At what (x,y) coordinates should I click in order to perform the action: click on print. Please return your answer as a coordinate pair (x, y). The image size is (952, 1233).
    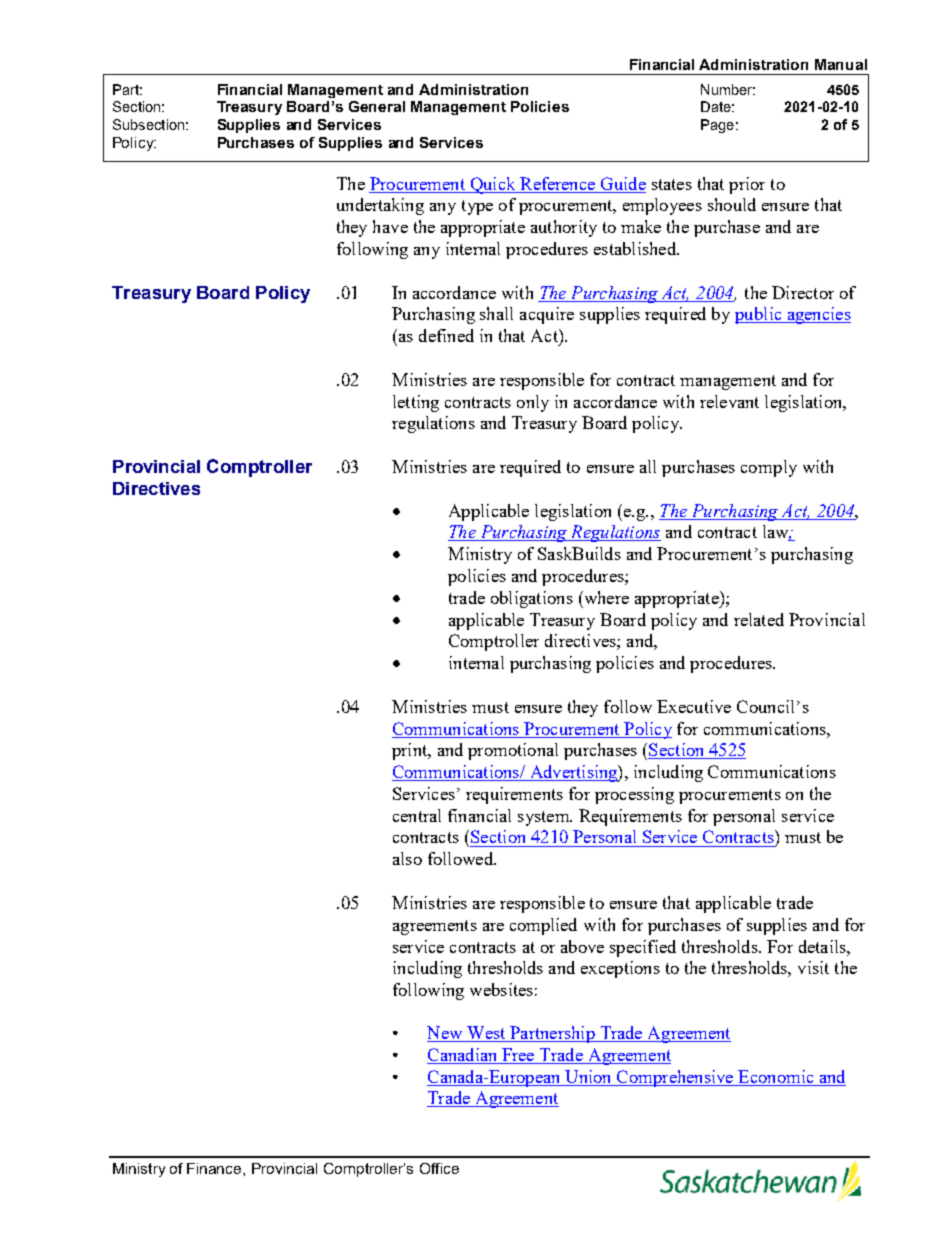
    Looking at the image, I should click on (411, 751).
